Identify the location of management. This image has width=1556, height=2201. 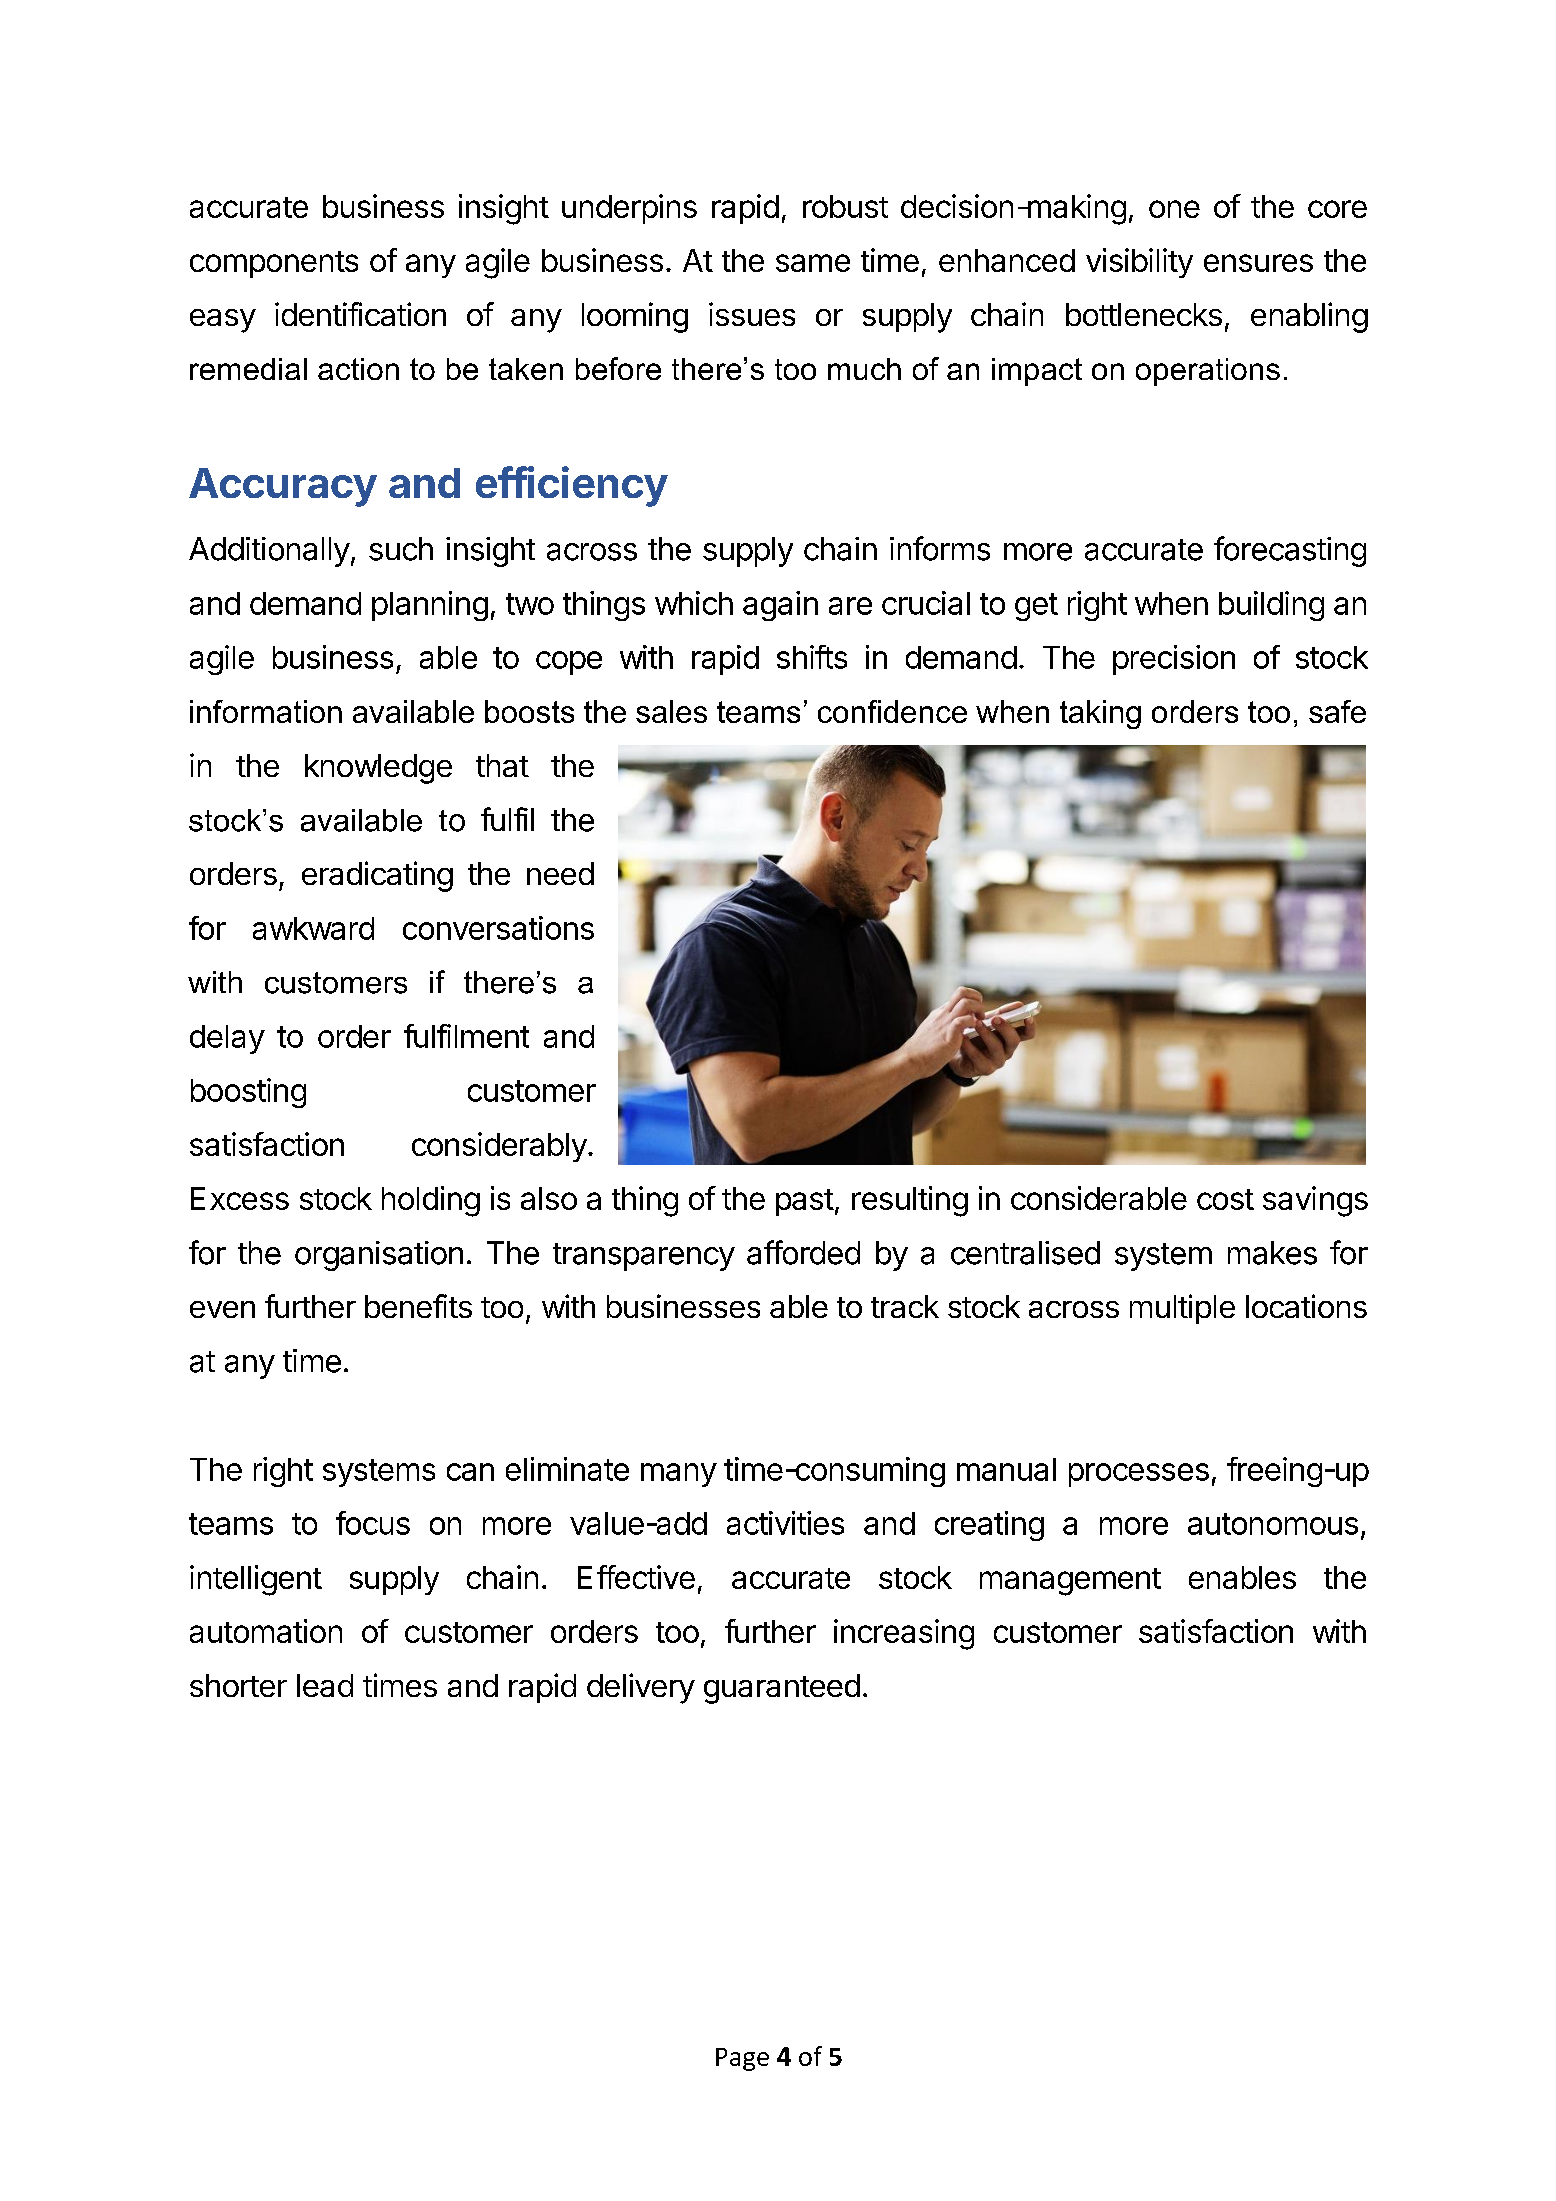
(1070, 1582).
